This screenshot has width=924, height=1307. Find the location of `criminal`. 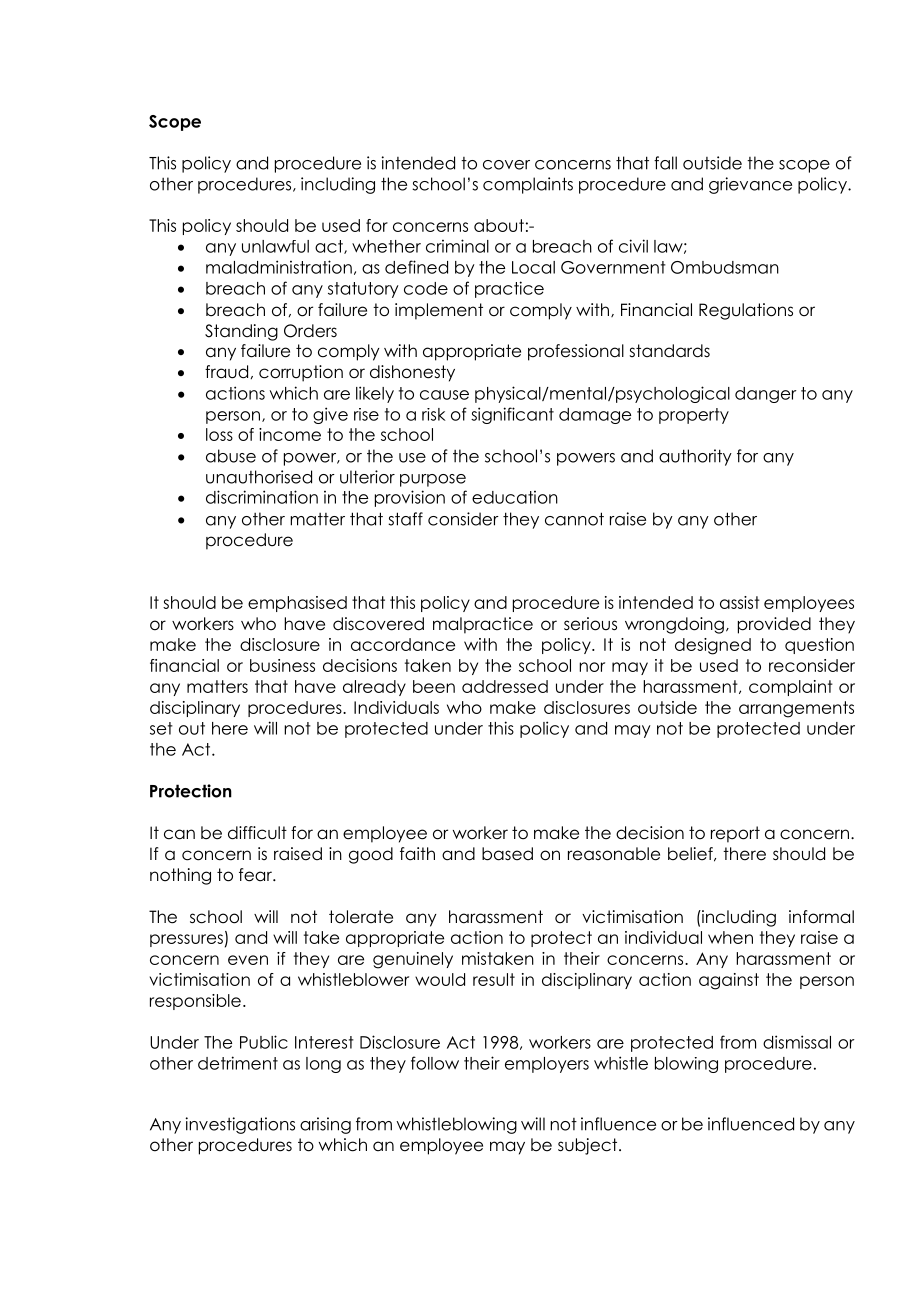

criminal is located at coordinates (457, 246).
